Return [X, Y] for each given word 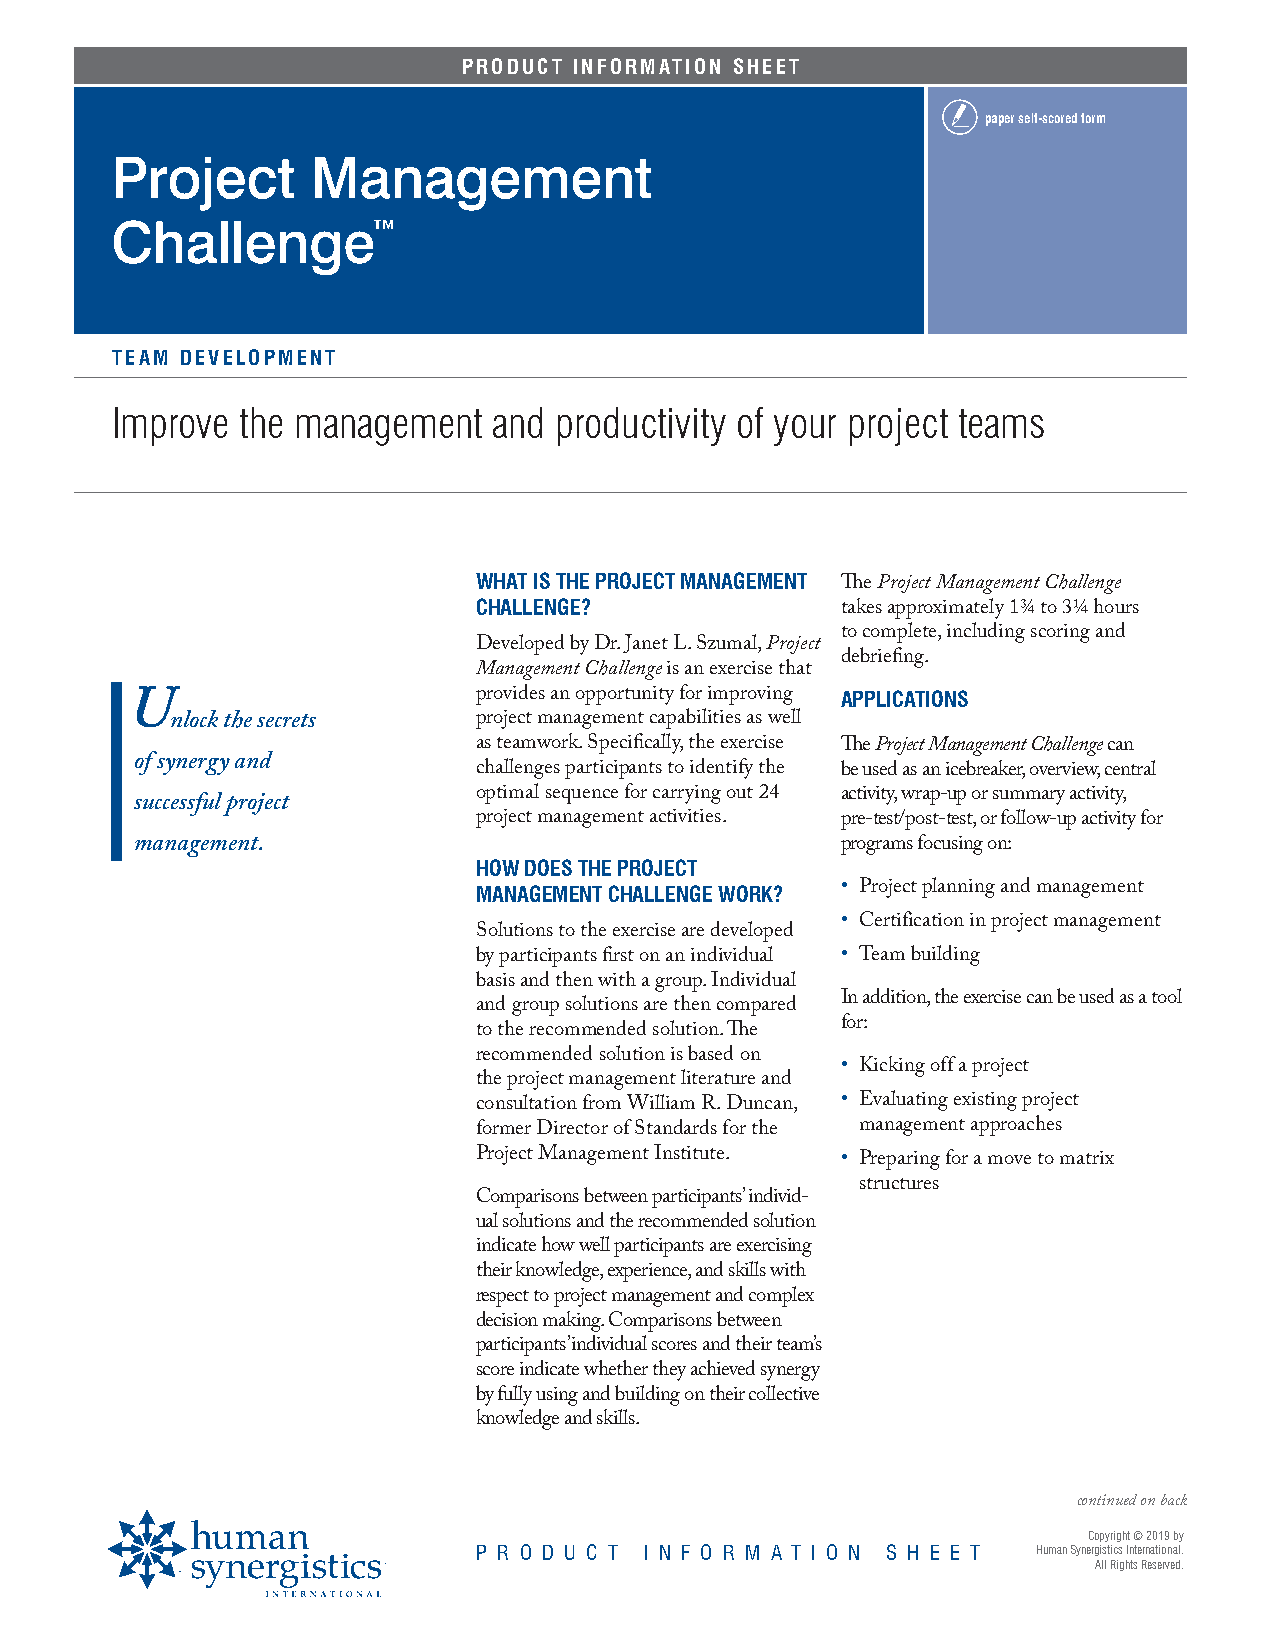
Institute [690, 1151]
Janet [645, 643]
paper [1000, 120]
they [669, 1370]
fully [515, 1395]
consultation [527, 1101]
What [501, 581]
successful [179, 804]
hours [1116, 605]
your [805, 430]
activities [685, 815]
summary [1029, 797]
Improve [171, 426]
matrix [1087, 1157]
